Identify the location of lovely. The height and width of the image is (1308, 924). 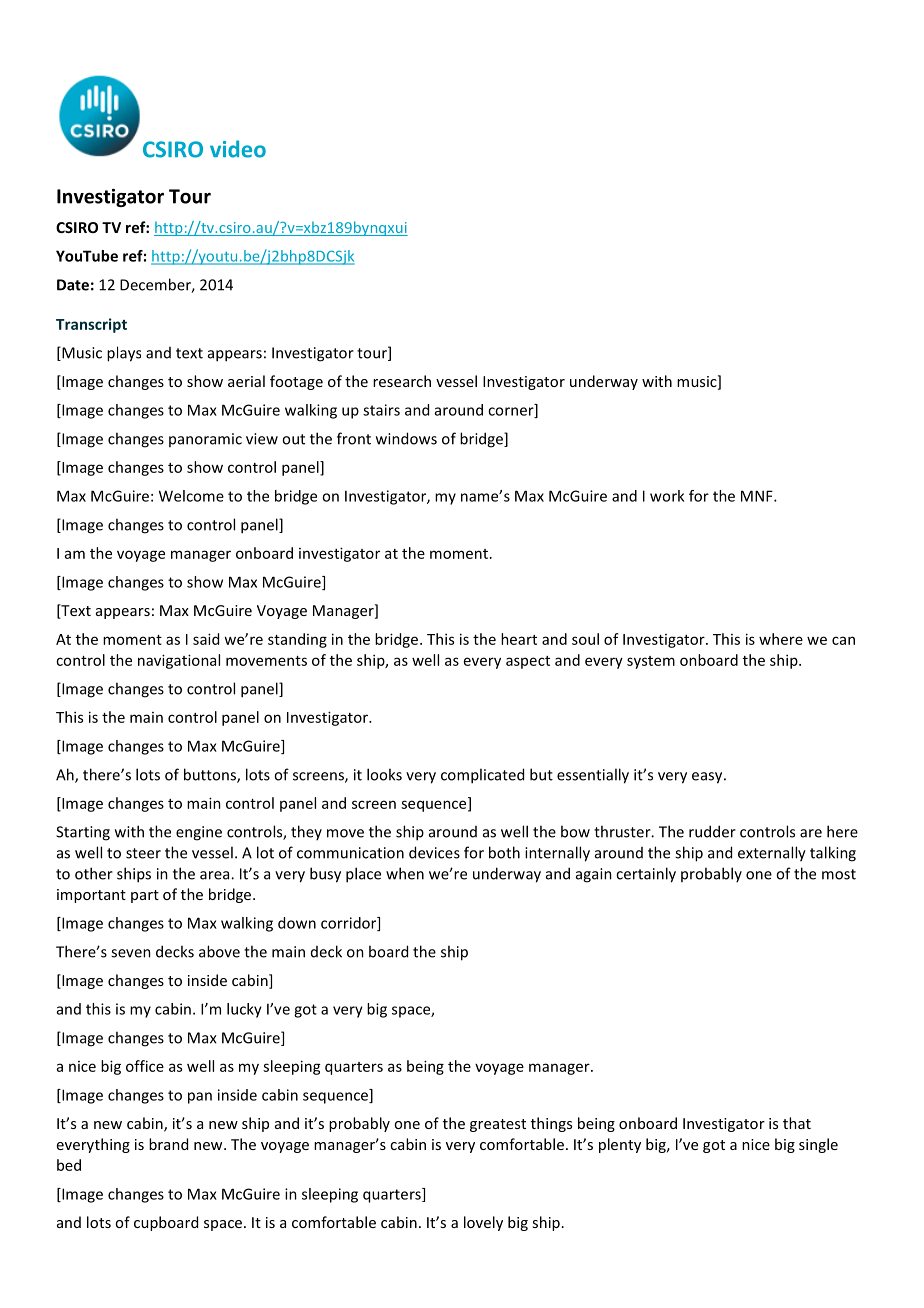
(483, 1223).
